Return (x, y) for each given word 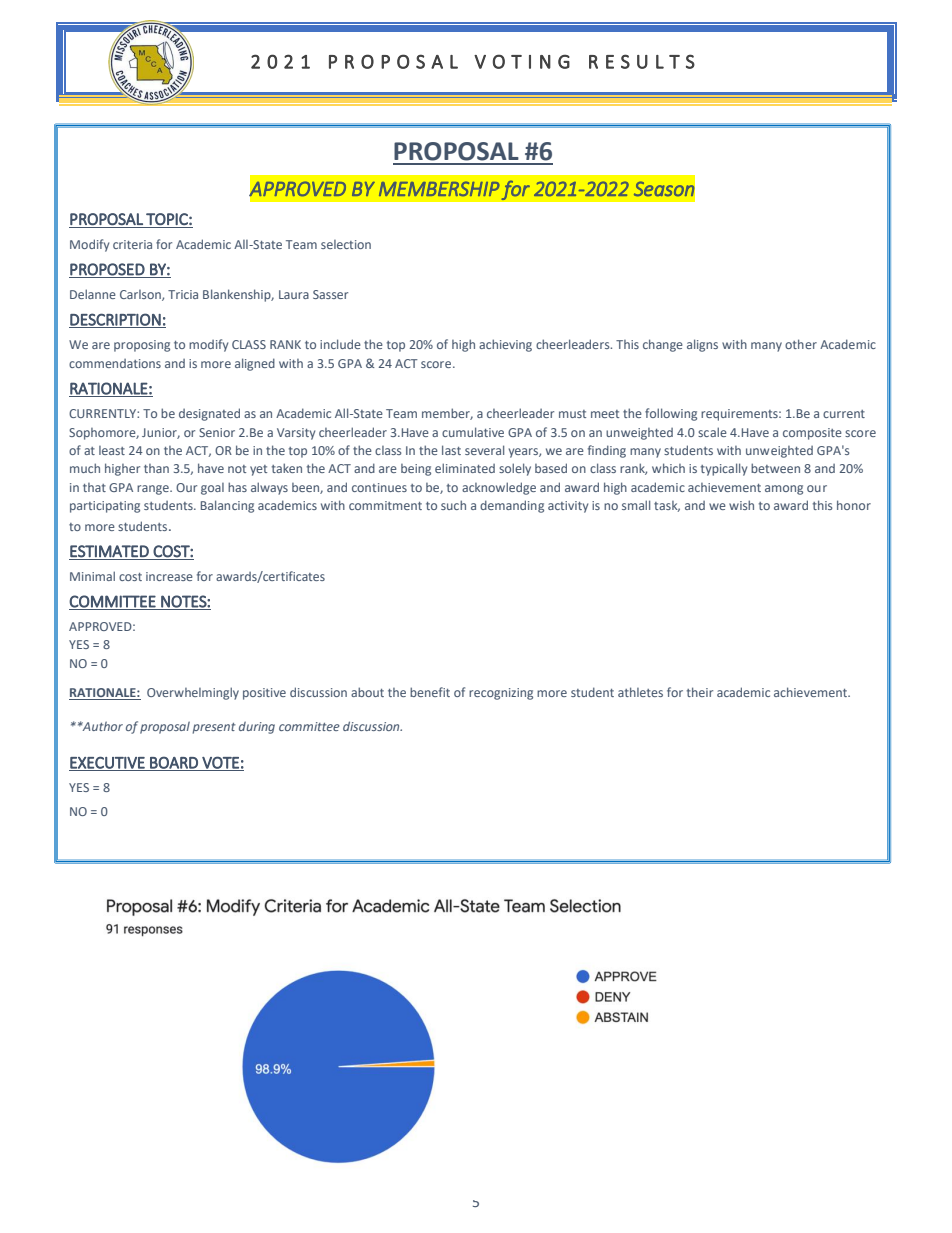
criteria (132, 244)
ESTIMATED (109, 551)
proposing (142, 346)
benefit (430, 692)
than (156, 468)
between (775, 468)
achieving (505, 345)
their (700, 692)
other (801, 344)
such (453, 505)
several (484, 450)
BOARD (174, 763)
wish (741, 505)
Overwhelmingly (193, 693)
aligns (702, 345)
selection (346, 244)
